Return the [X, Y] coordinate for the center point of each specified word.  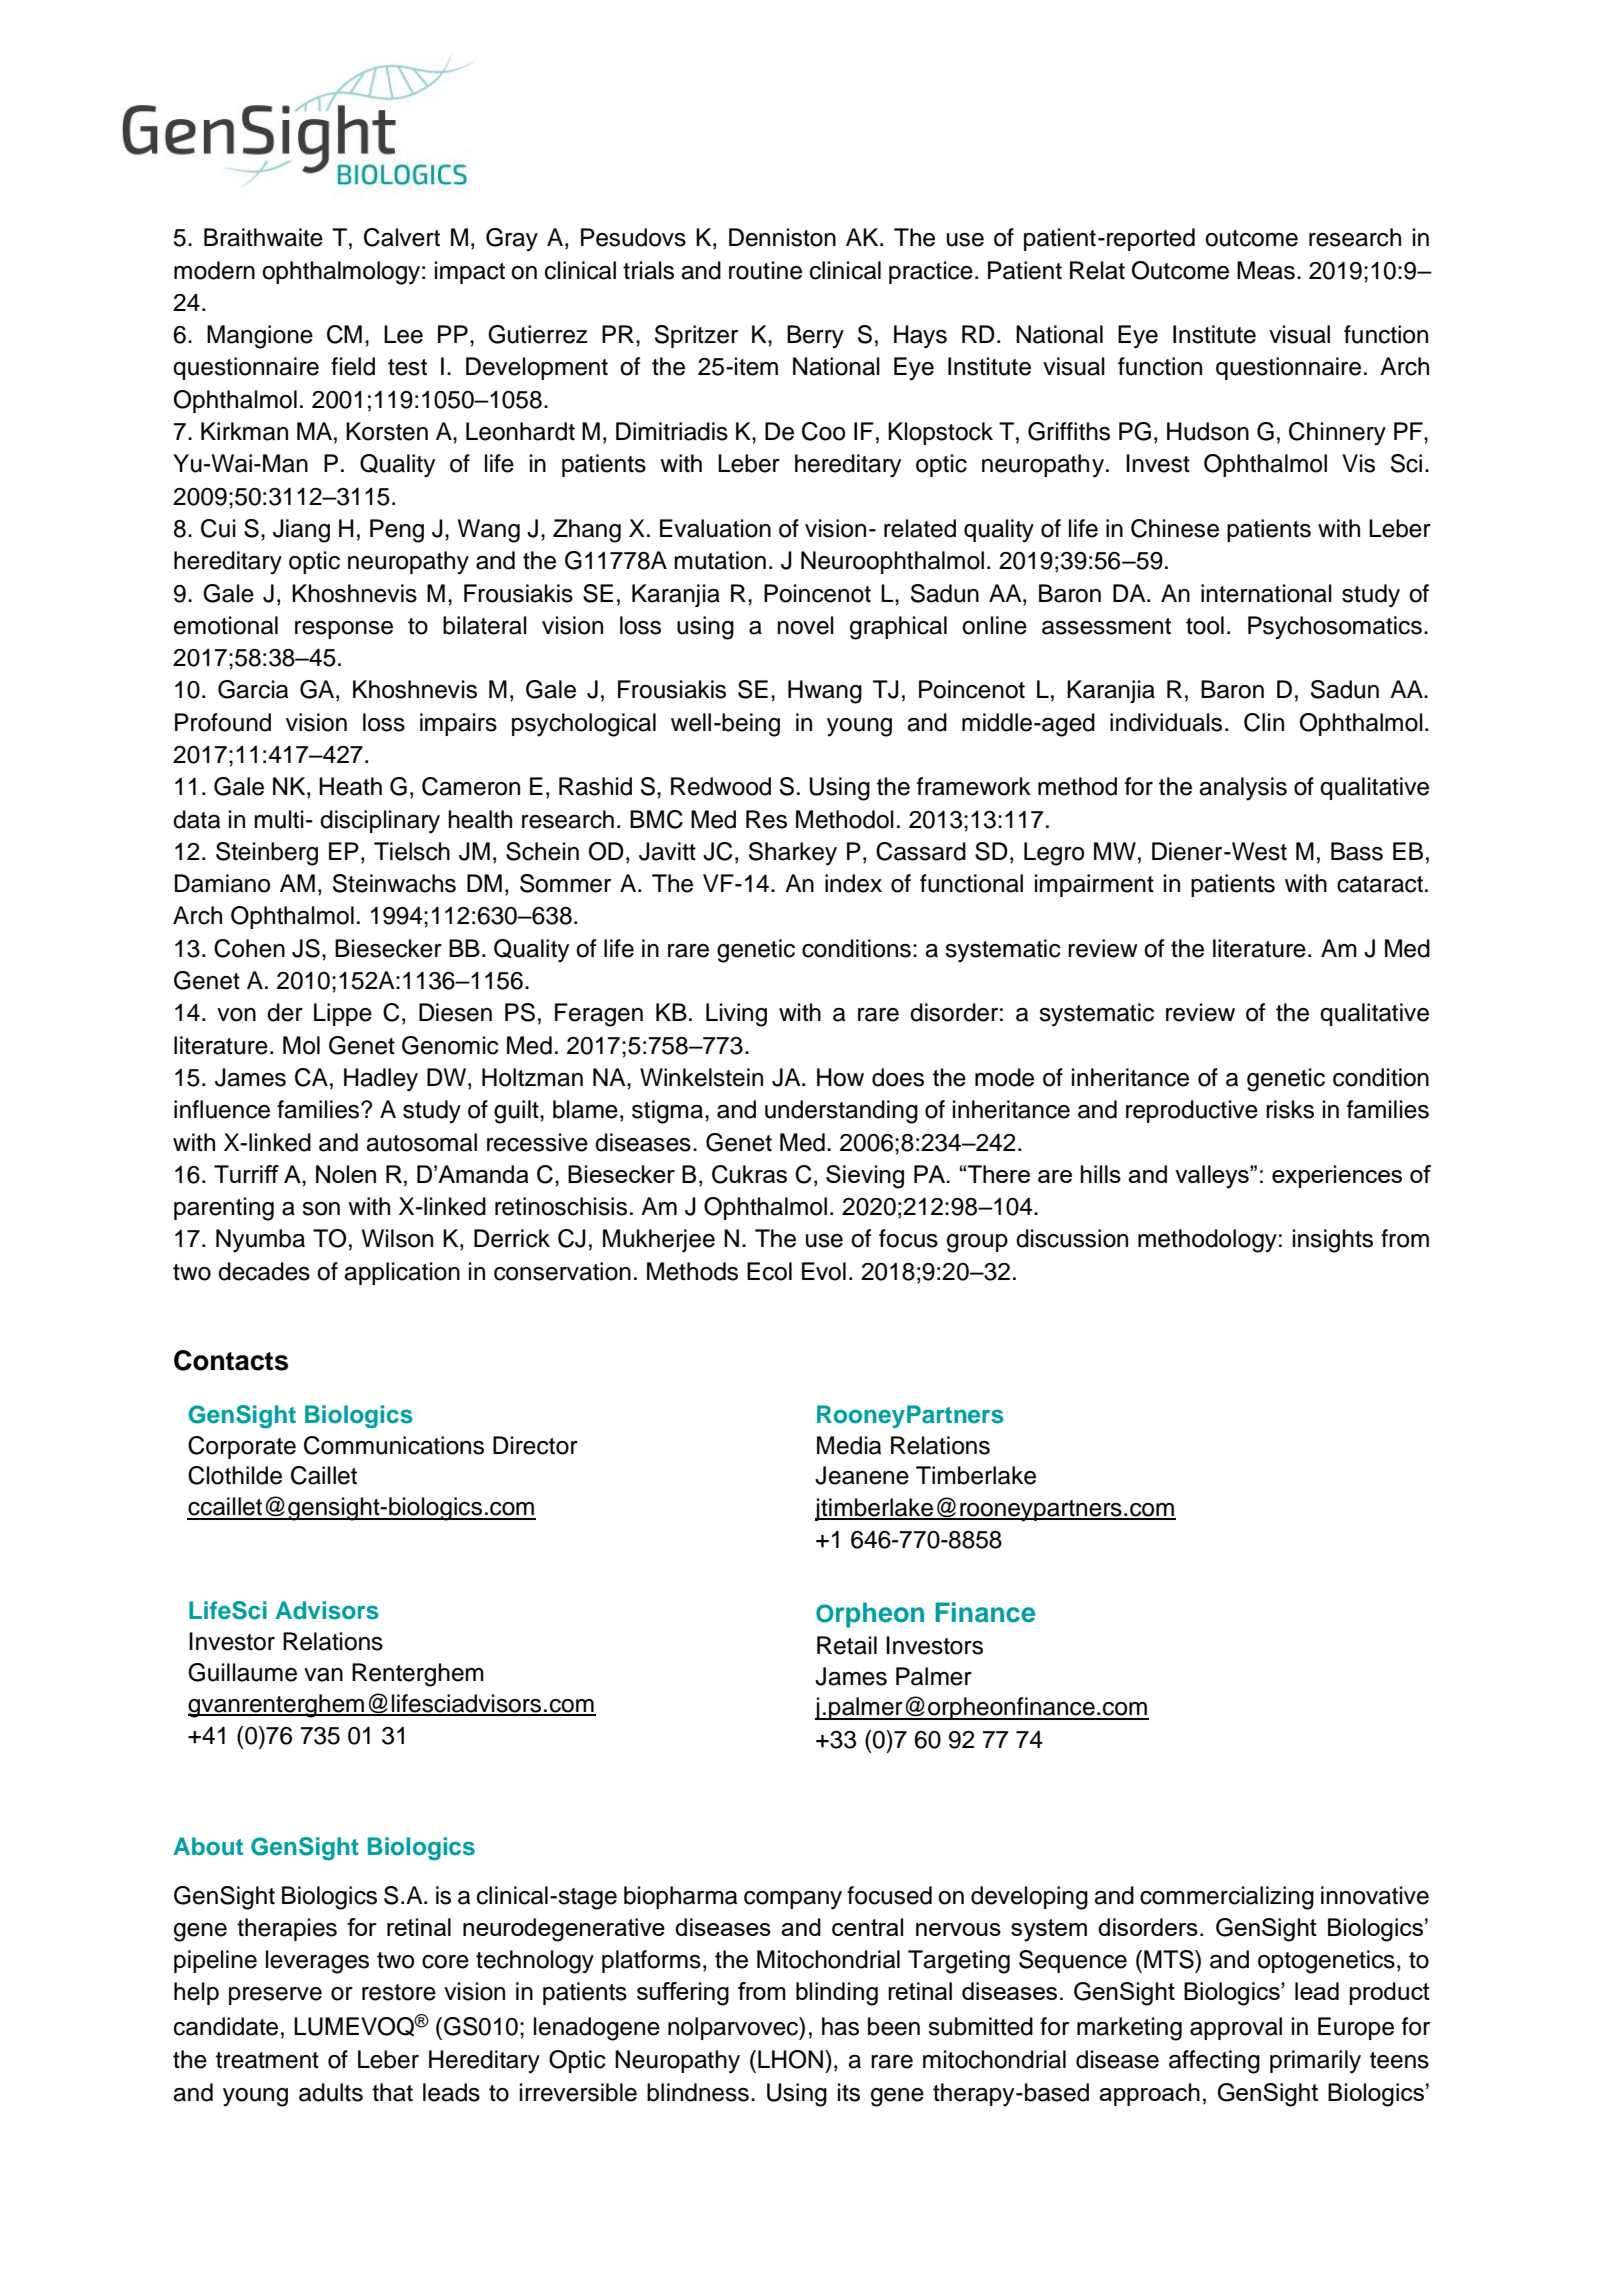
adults [331, 2092]
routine [765, 270]
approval [1236, 2028]
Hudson [1208, 431]
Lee [403, 334]
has [840, 2026]
